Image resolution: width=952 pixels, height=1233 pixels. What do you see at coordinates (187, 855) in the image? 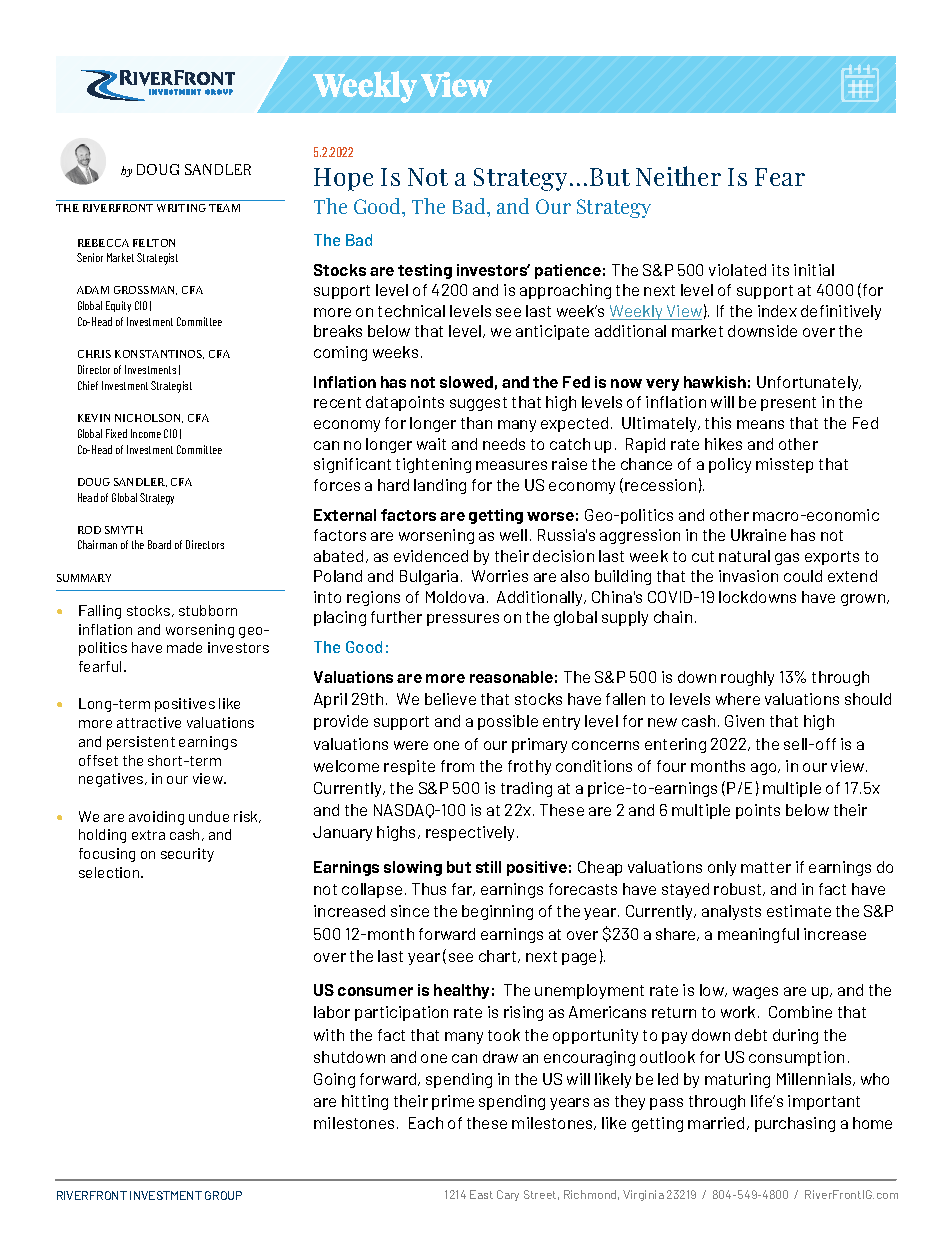
I see `security` at bounding box center [187, 855].
